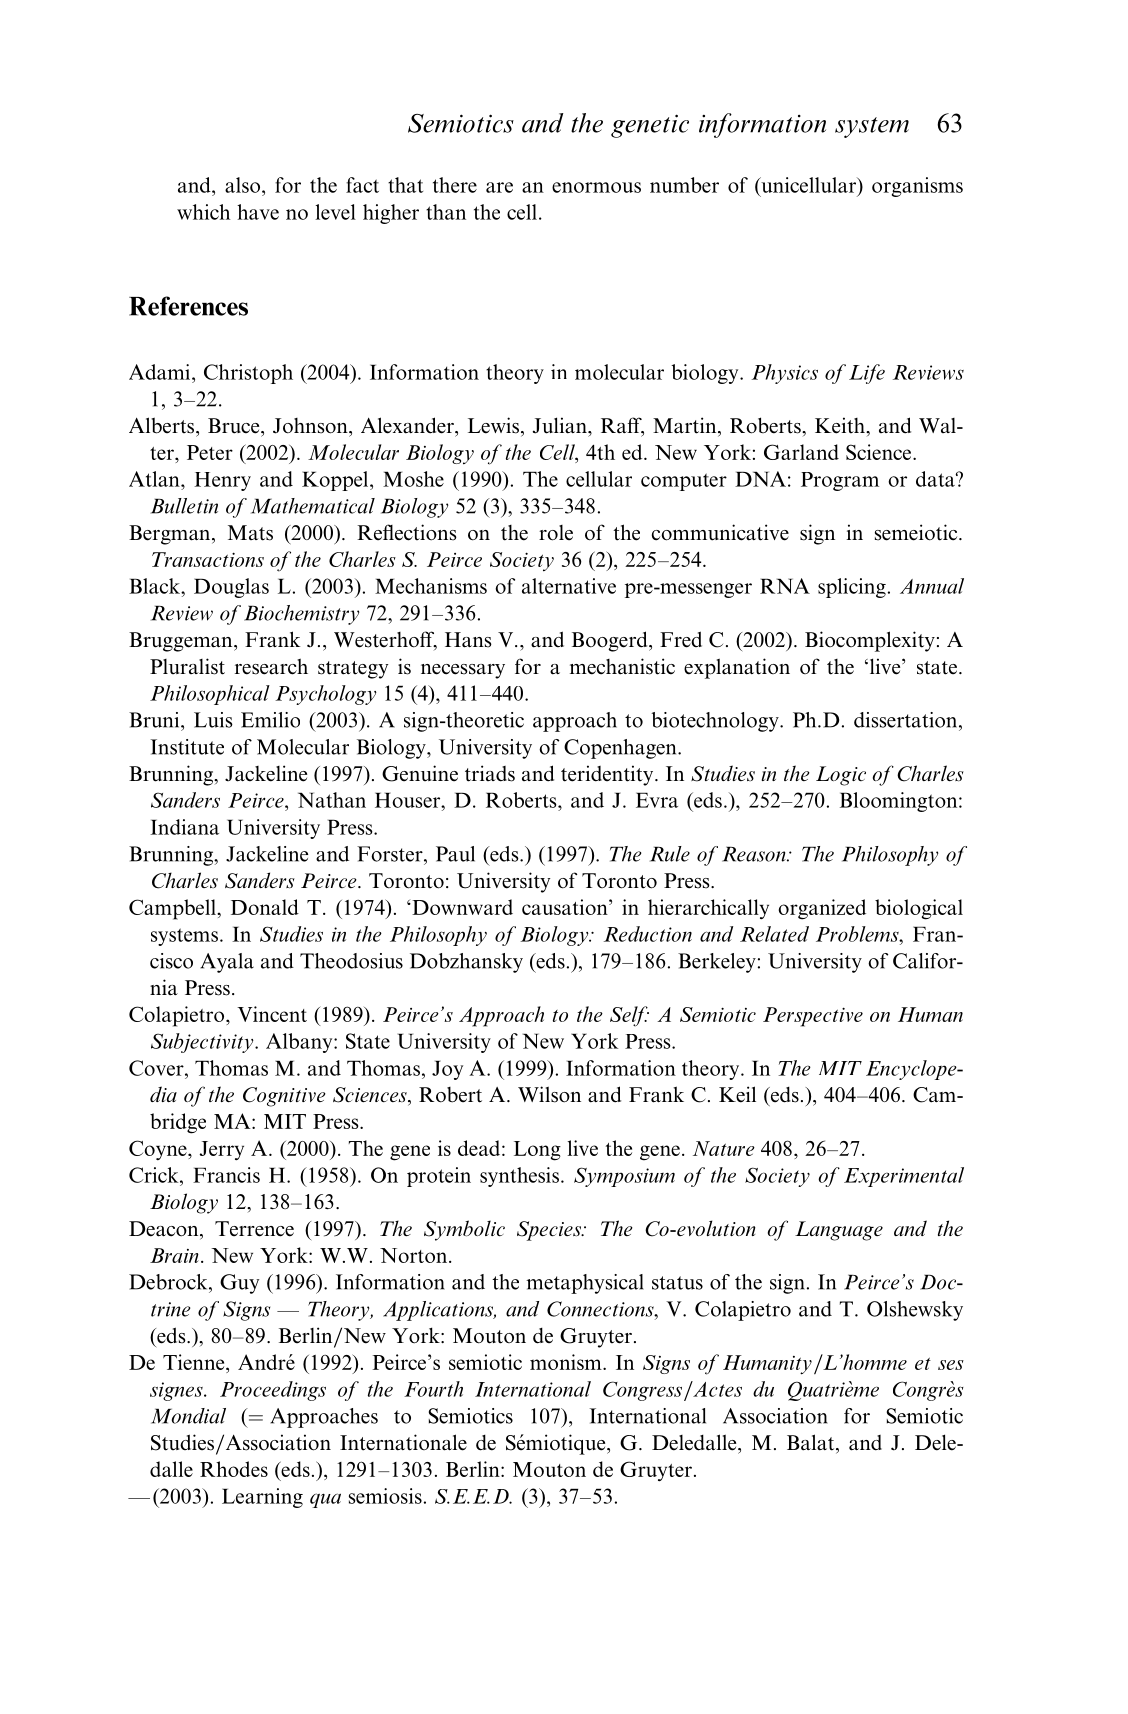 This screenshot has width=1128, height=1714. What do you see at coordinates (258, 212) in the screenshot?
I see `have` at bounding box center [258, 212].
